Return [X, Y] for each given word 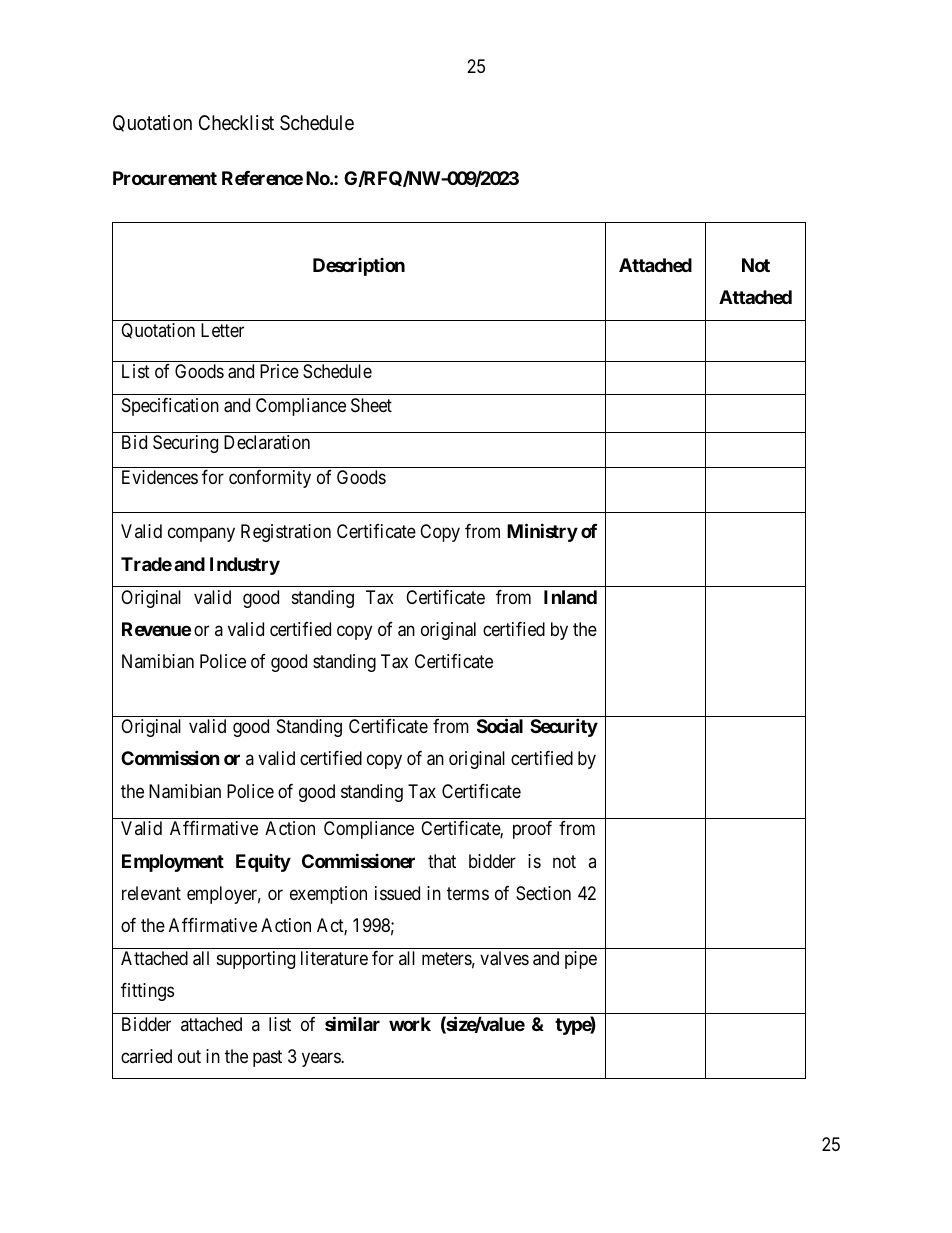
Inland [570, 597]
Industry [245, 566]
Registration [286, 533]
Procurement [165, 178]
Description [359, 267]
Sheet [371, 405]
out [189, 1056]
